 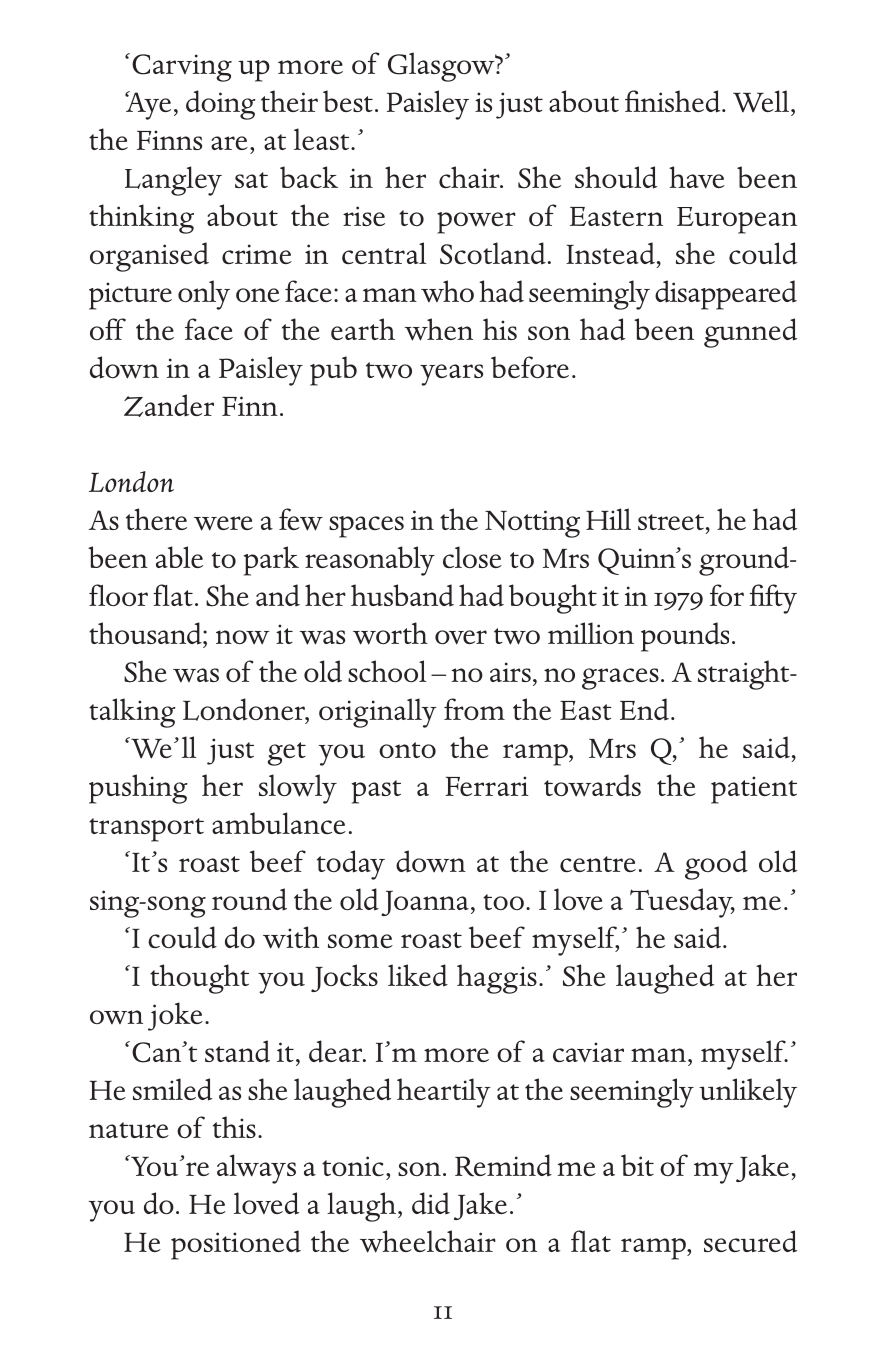 I want to click on there, so click(x=156, y=519).
